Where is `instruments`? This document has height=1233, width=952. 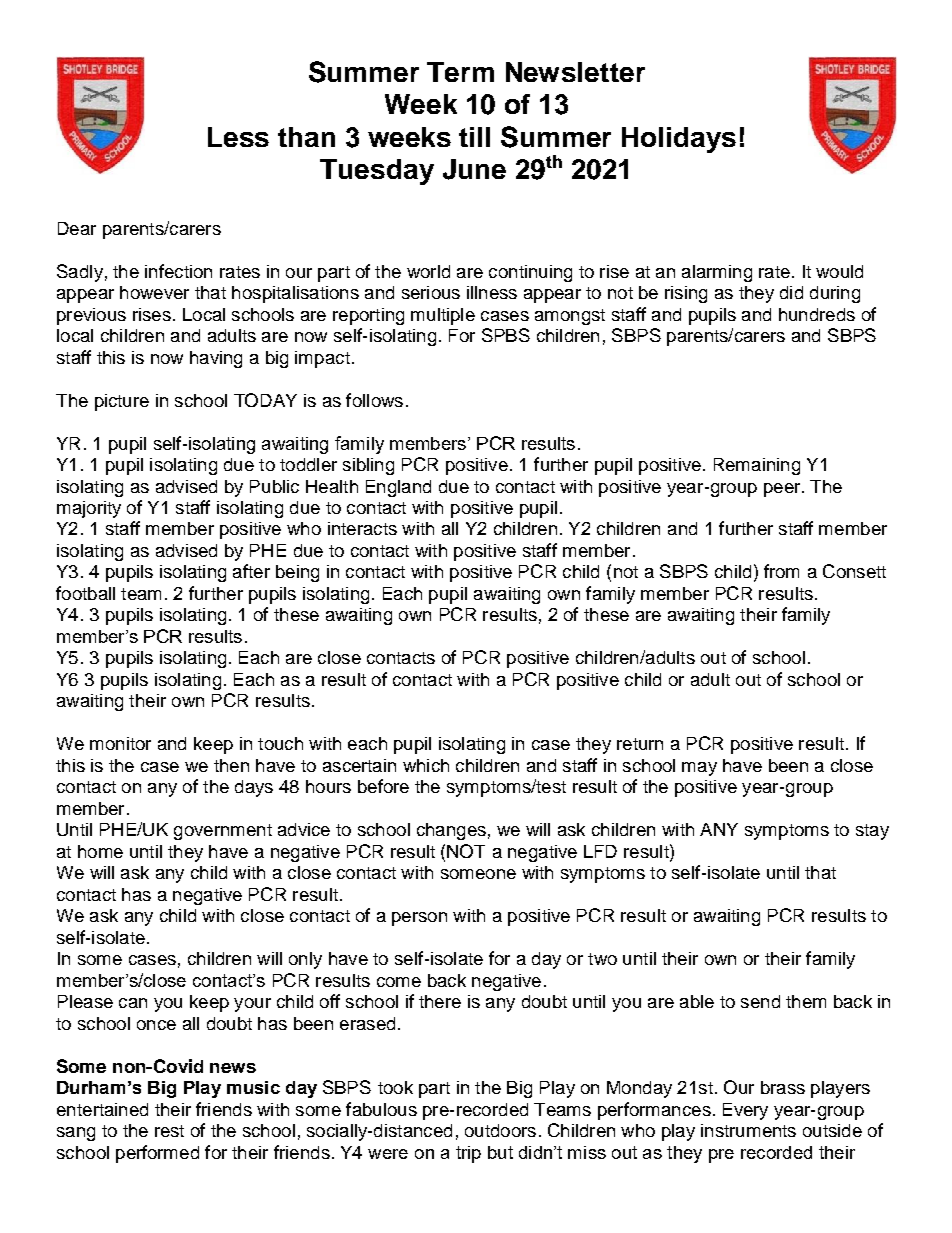 instruments is located at coordinates (748, 1130).
